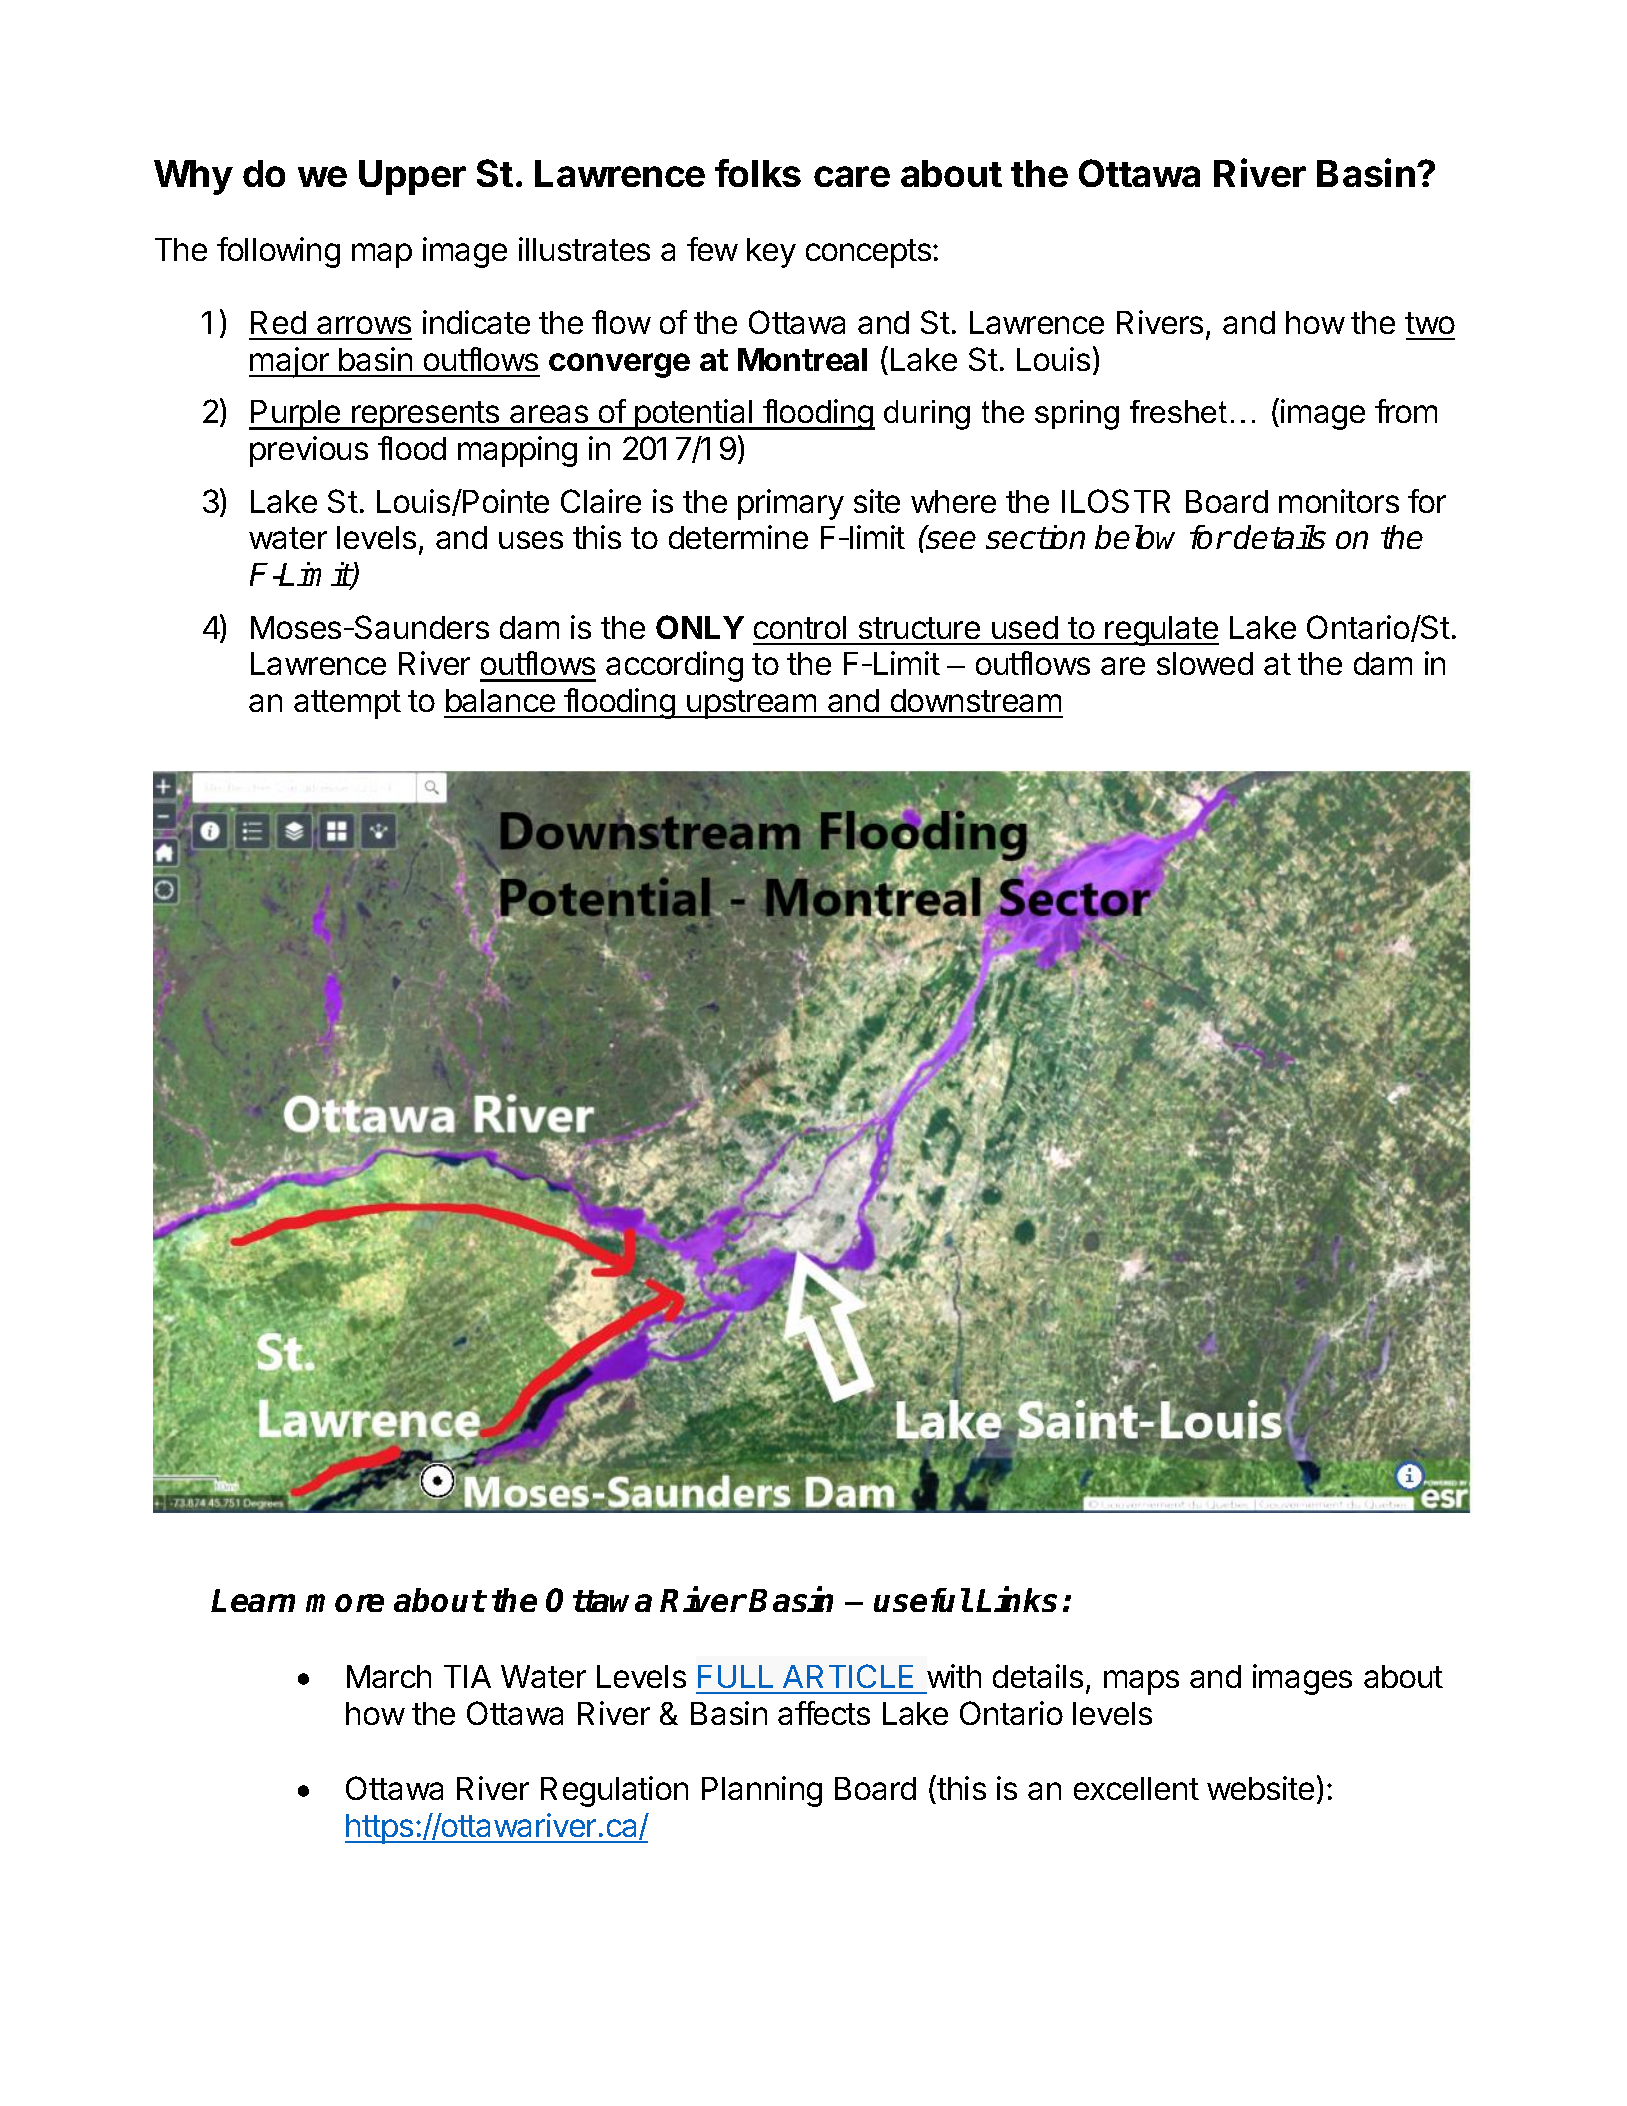  Describe the element at coordinates (1430, 323) in the image. I see `two` at that location.
